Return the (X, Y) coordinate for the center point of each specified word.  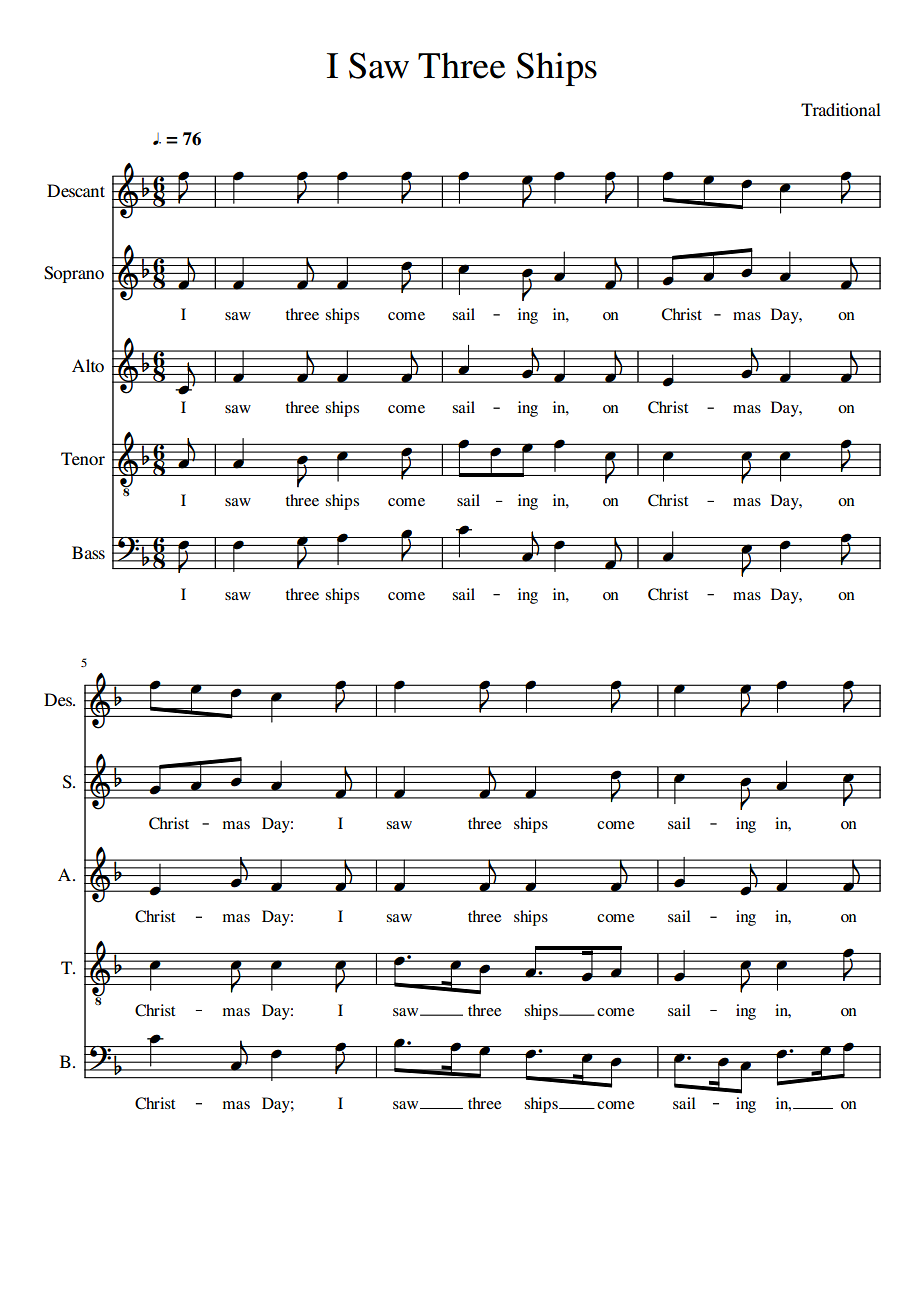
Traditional (841, 109)
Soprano (74, 274)
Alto (88, 365)
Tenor (83, 458)
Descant (76, 190)
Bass (88, 552)
